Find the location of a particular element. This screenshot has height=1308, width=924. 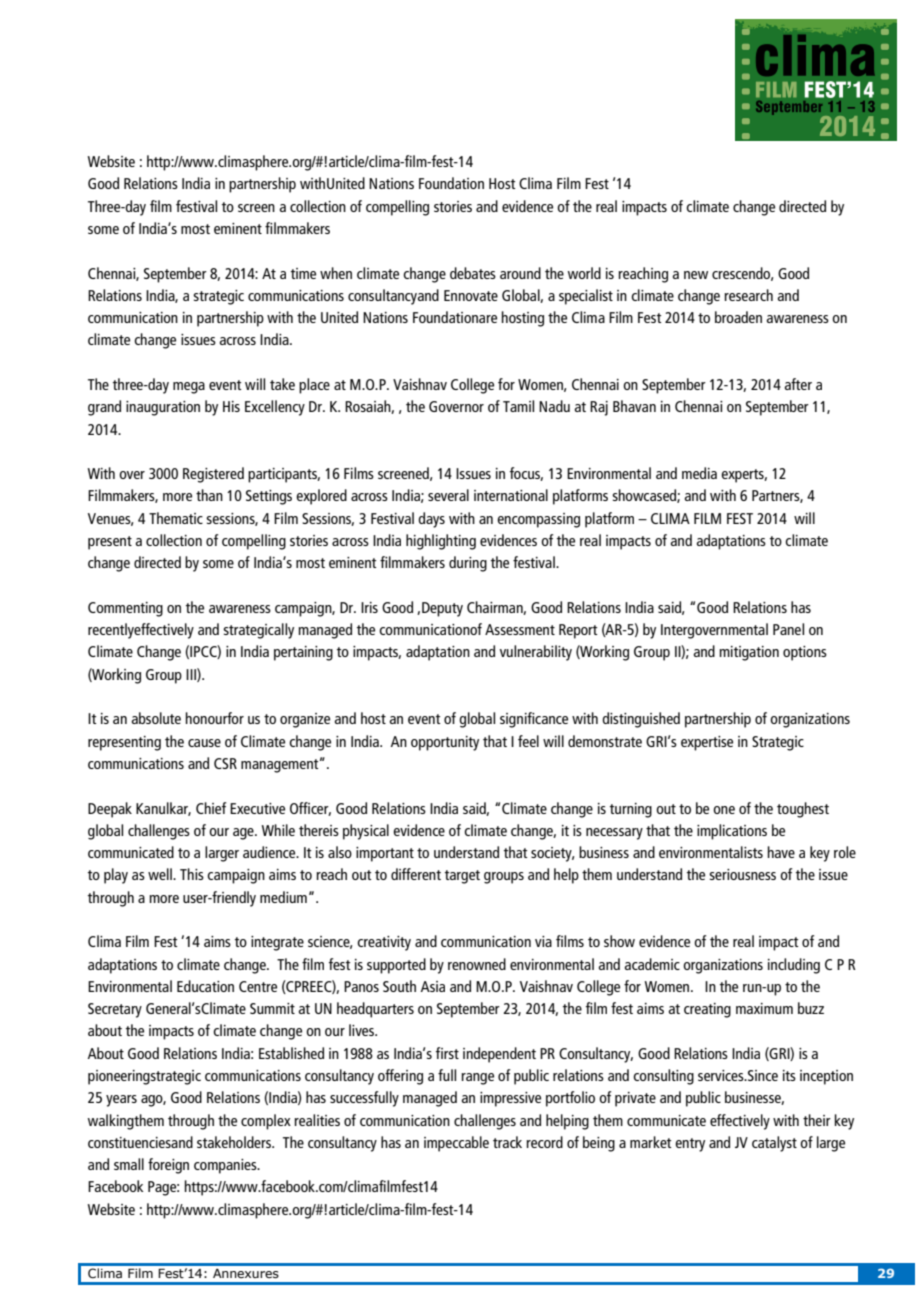

time is located at coordinates (303, 273).
